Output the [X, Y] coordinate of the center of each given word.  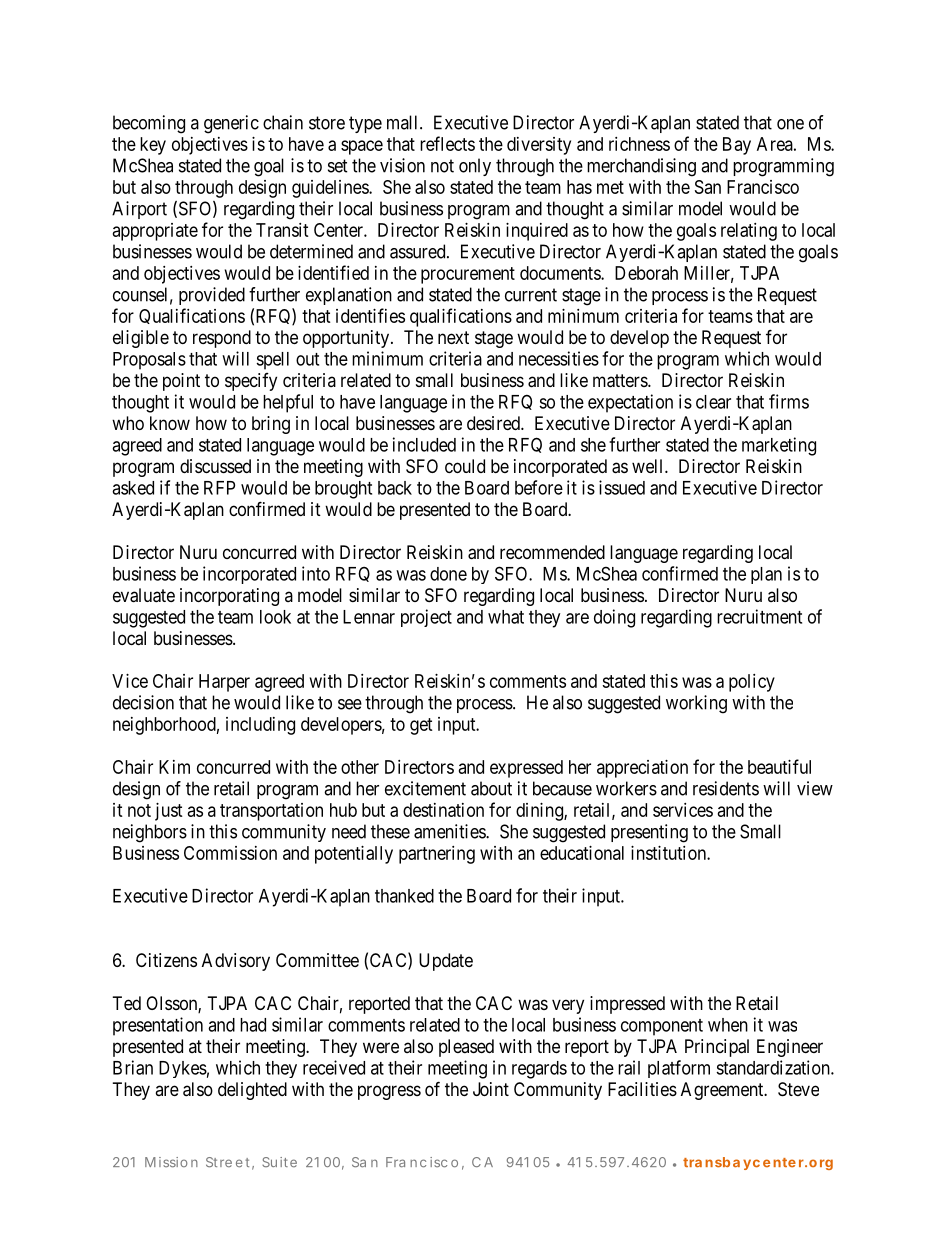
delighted [252, 1091]
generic [231, 124]
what [506, 617]
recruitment [759, 616]
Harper [224, 683]
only [475, 167]
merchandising [641, 167]
